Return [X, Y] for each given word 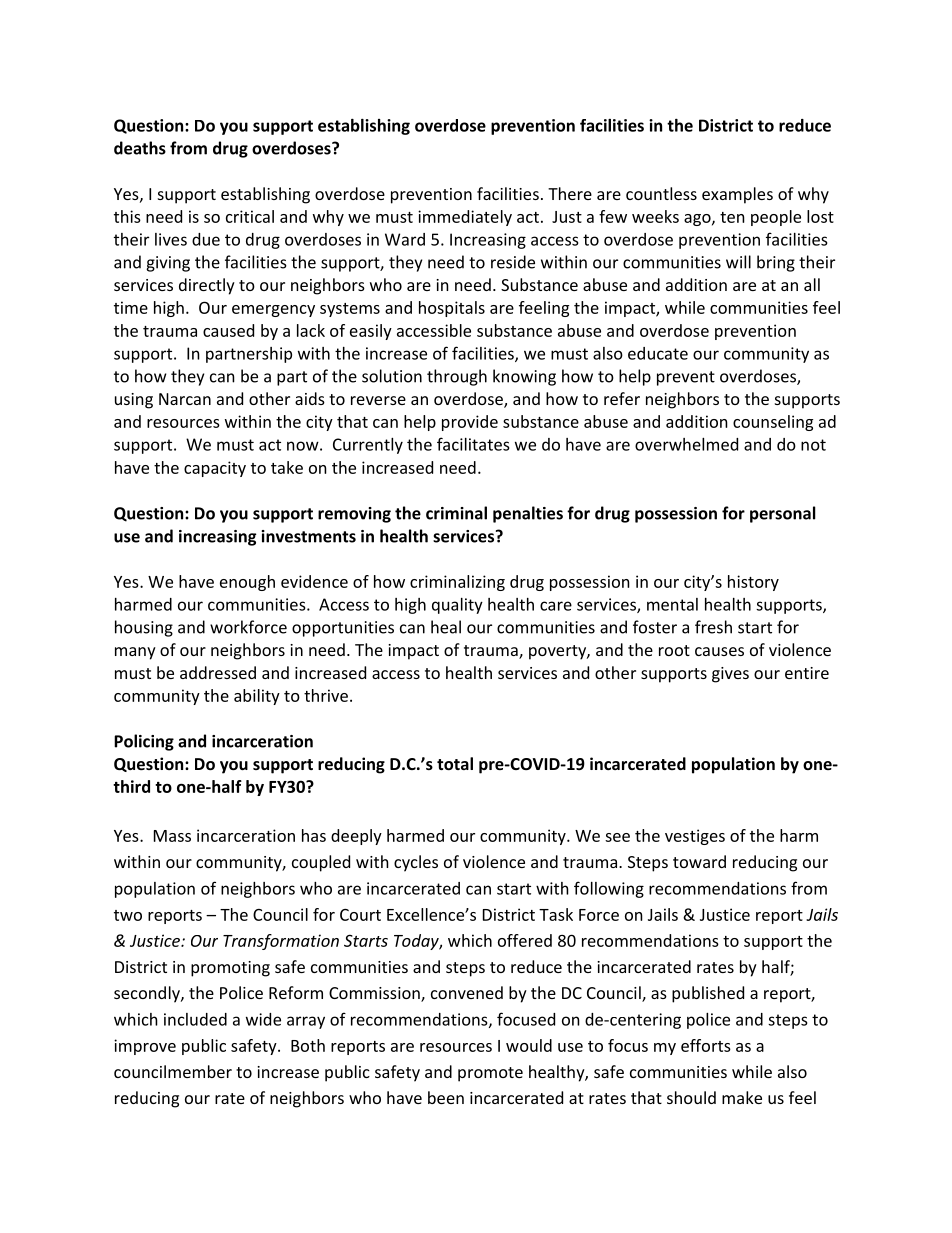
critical [250, 216]
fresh [713, 627]
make [742, 1097]
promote [490, 1074]
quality [457, 606]
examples [737, 195]
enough [247, 583]
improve [145, 1047]
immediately [465, 218]
